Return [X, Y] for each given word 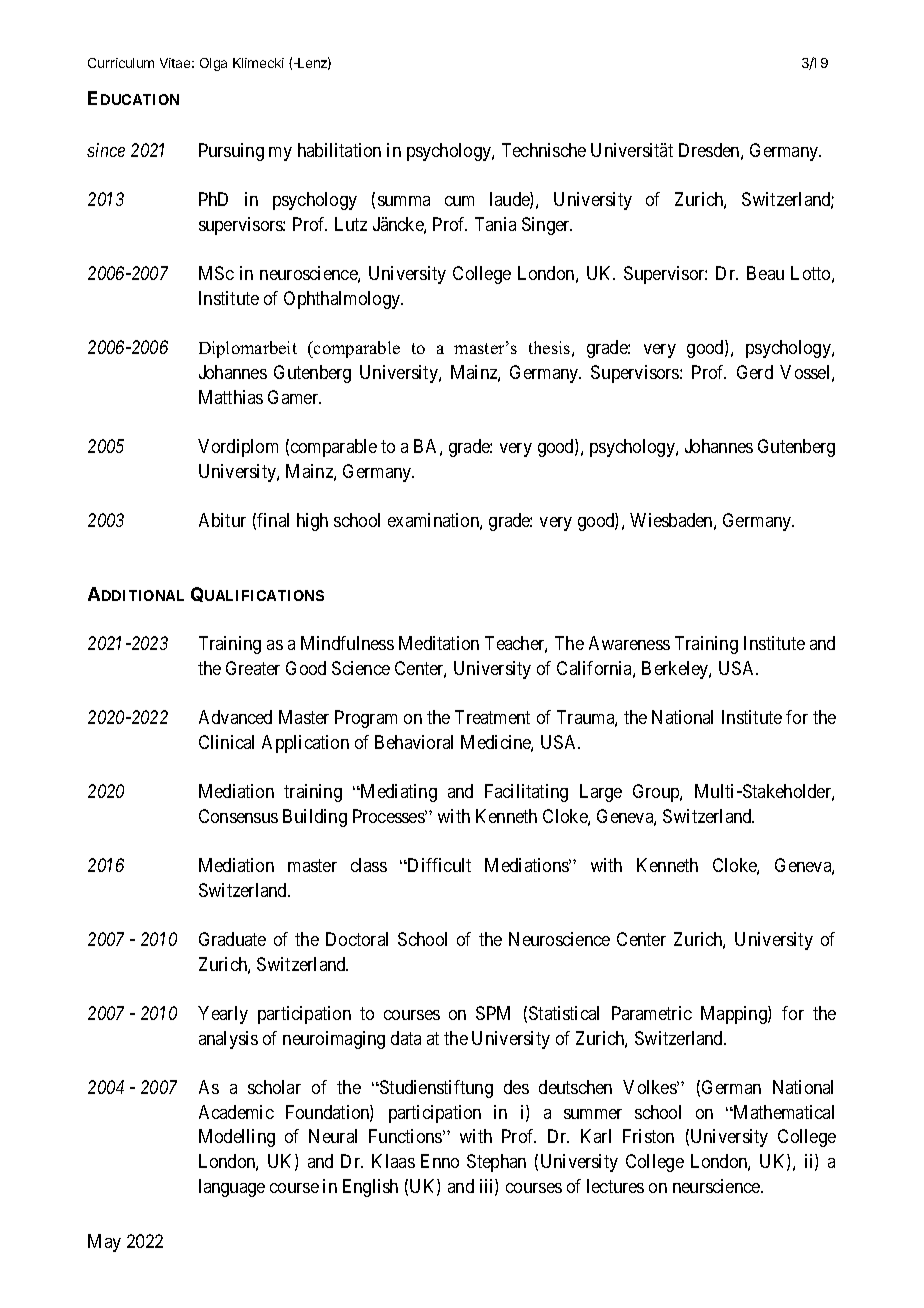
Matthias [231, 397]
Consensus [238, 816]
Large [601, 793]
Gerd [755, 372]
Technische [544, 150]
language [232, 1188]
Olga [213, 64]
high [312, 522]
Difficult [438, 865]
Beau [765, 273]
